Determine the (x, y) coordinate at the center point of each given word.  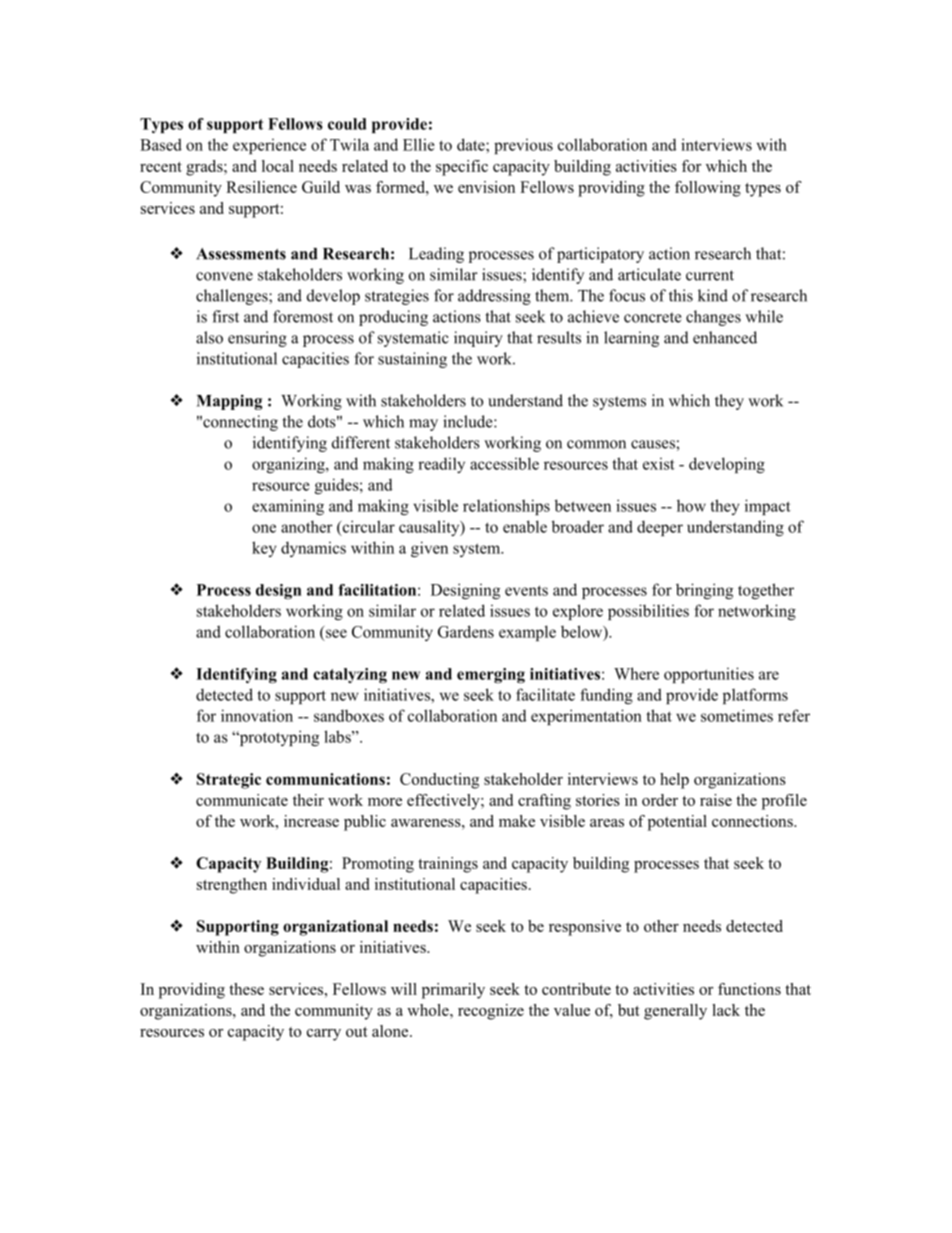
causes (654, 444)
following (708, 189)
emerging (491, 675)
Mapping (230, 402)
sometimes (737, 715)
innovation (257, 715)
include (469, 421)
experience (269, 146)
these (246, 989)
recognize (491, 1012)
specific (462, 168)
